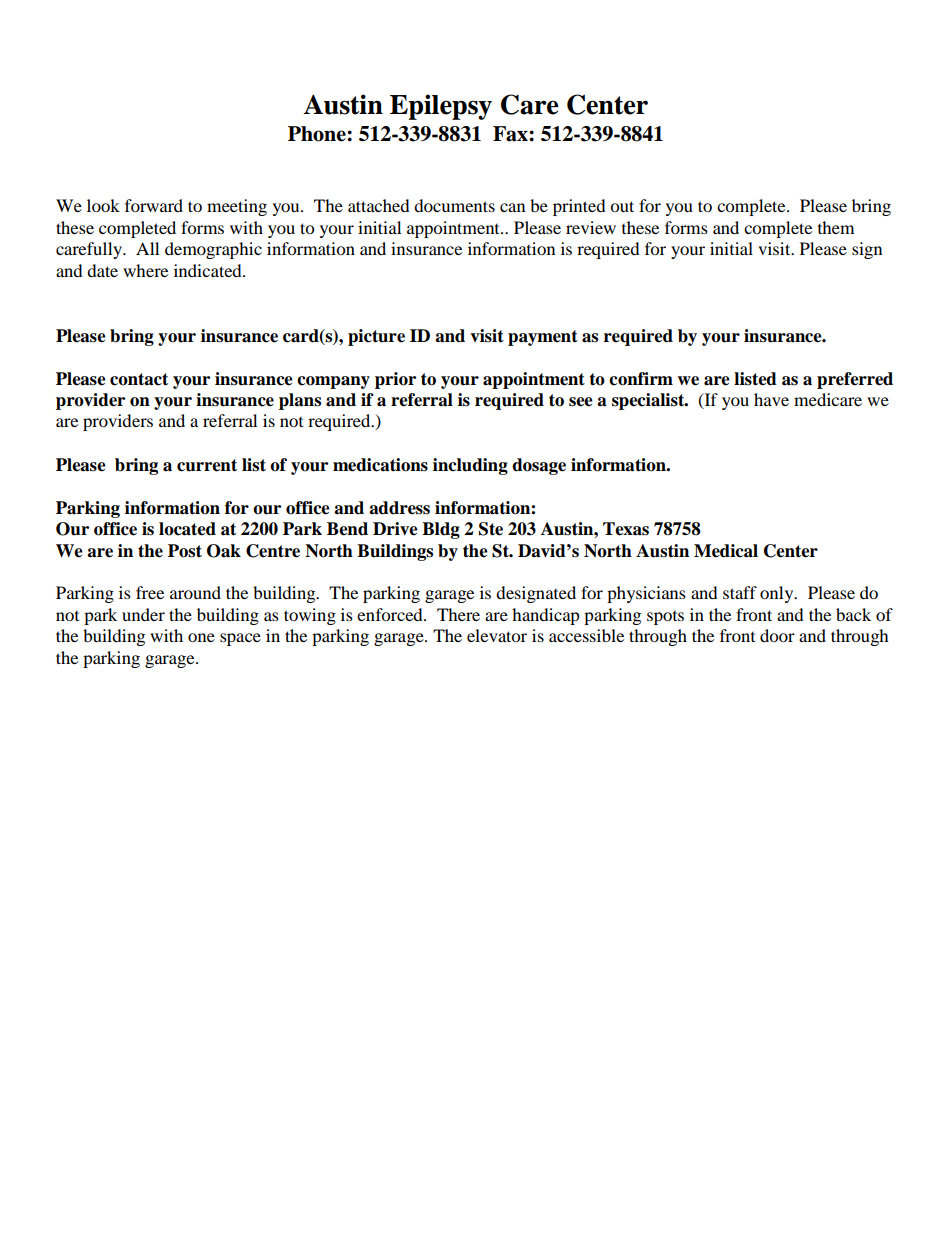  Describe the element at coordinates (622, 206) in the page. I see `out` at that location.
